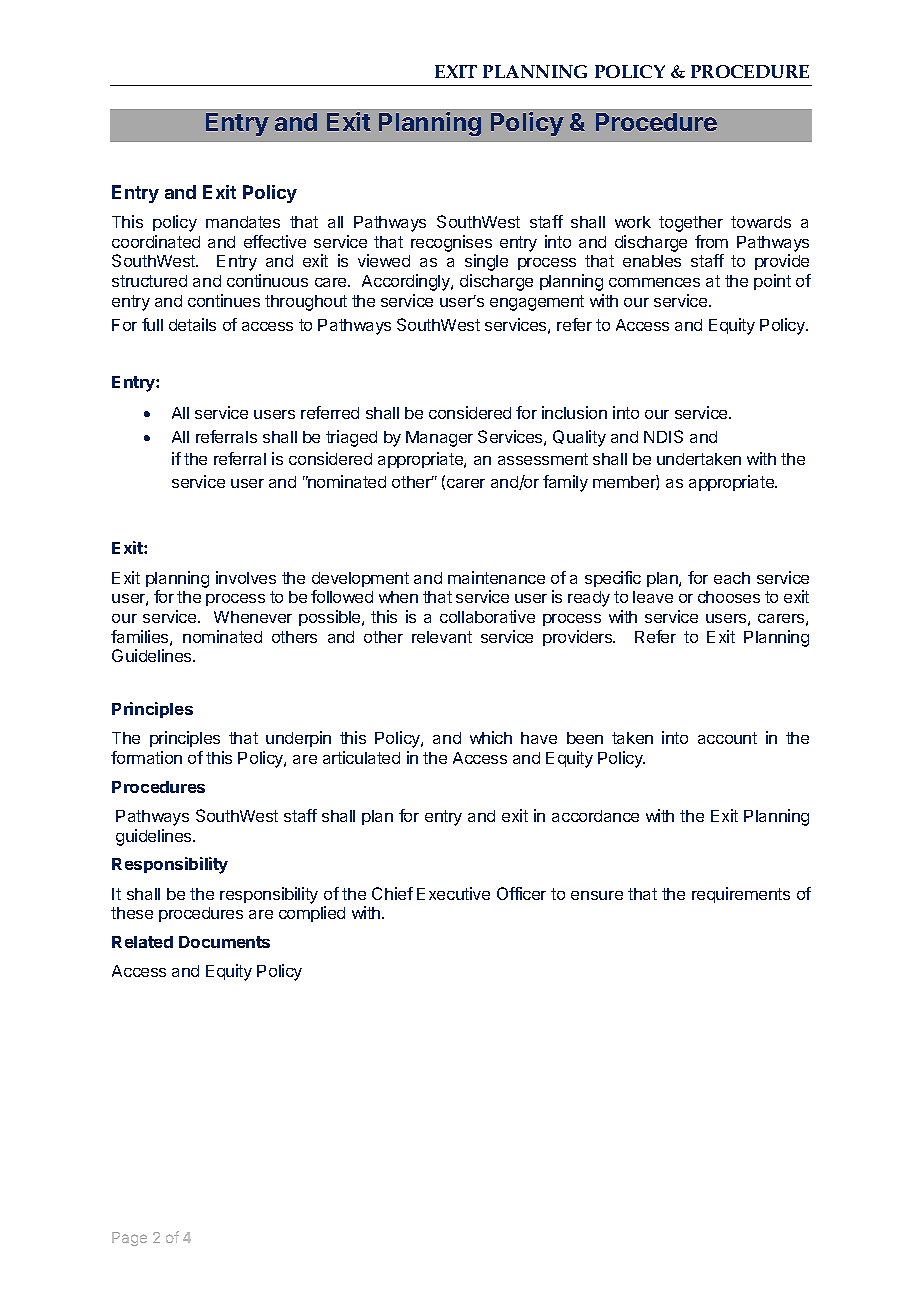  What do you see at coordinates (129, 1239) in the screenshot?
I see `Page` at bounding box center [129, 1239].
